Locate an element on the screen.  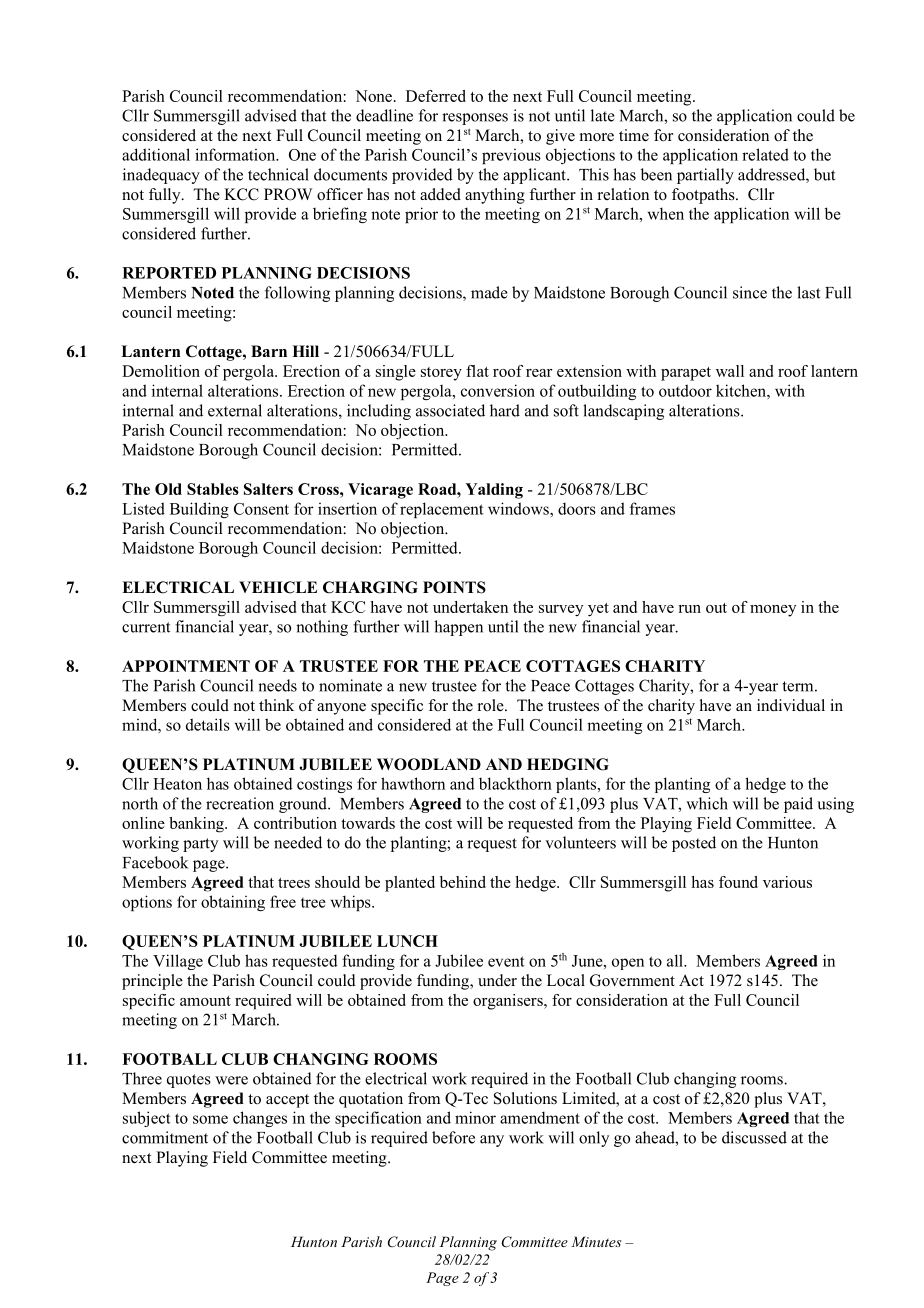
commitment is located at coordinates (165, 1137).
